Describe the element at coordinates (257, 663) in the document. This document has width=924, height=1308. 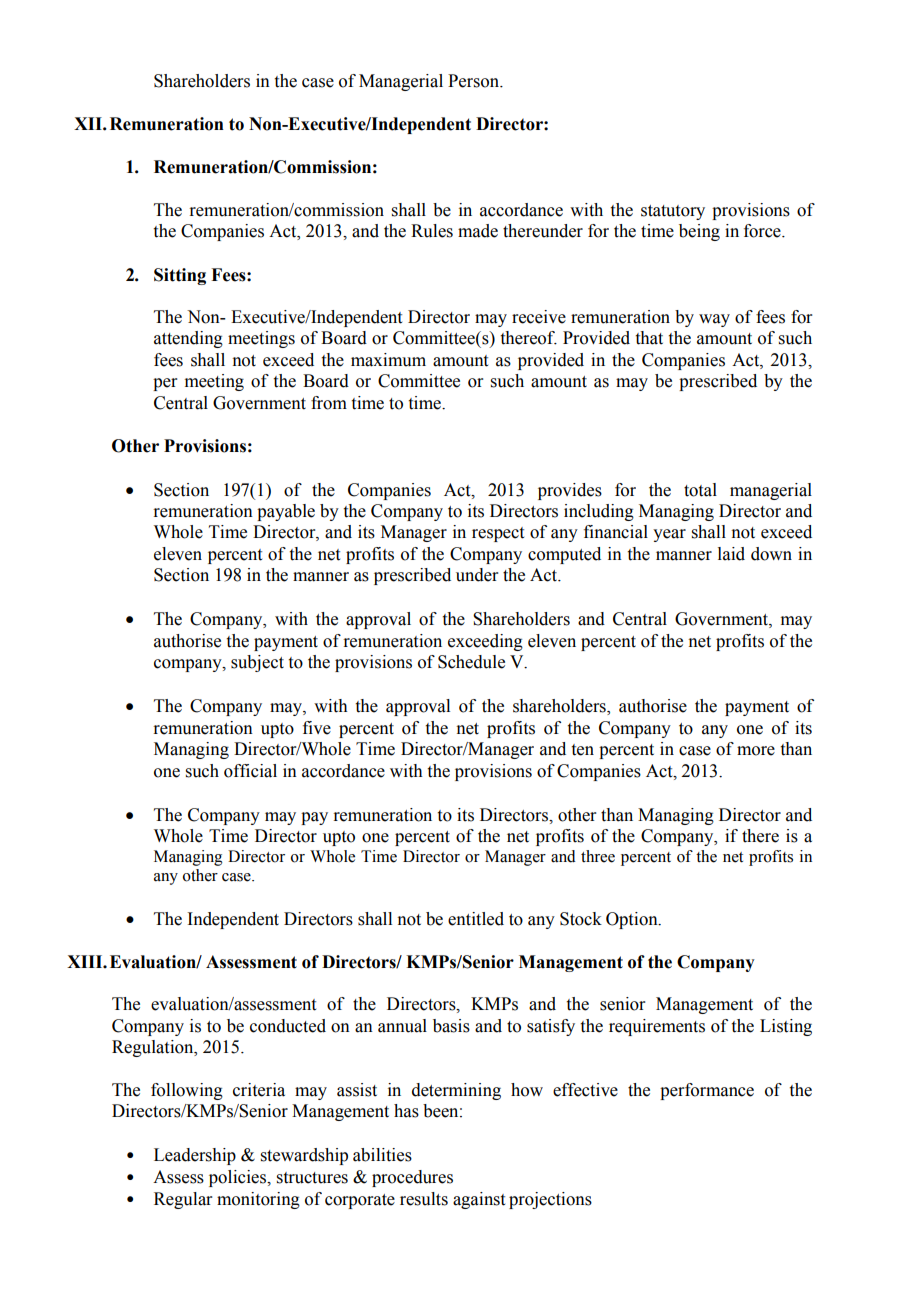
I see `subject` at that location.
